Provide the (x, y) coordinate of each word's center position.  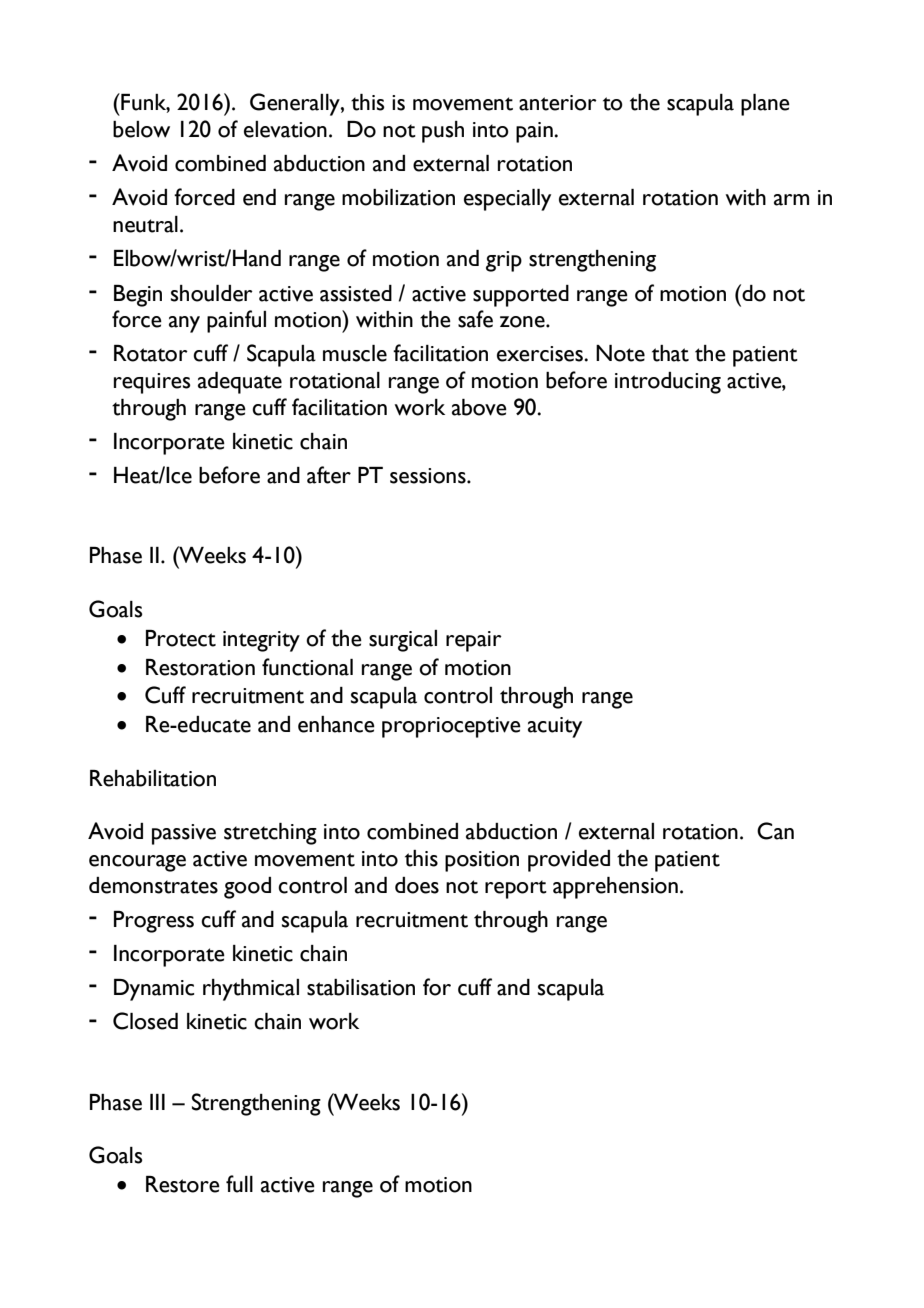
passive (184, 834)
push (443, 132)
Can (775, 831)
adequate (240, 383)
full (239, 1184)
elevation (285, 129)
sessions (429, 476)
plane (765, 105)
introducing (668, 383)
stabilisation (361, 987)
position (482, 861)
